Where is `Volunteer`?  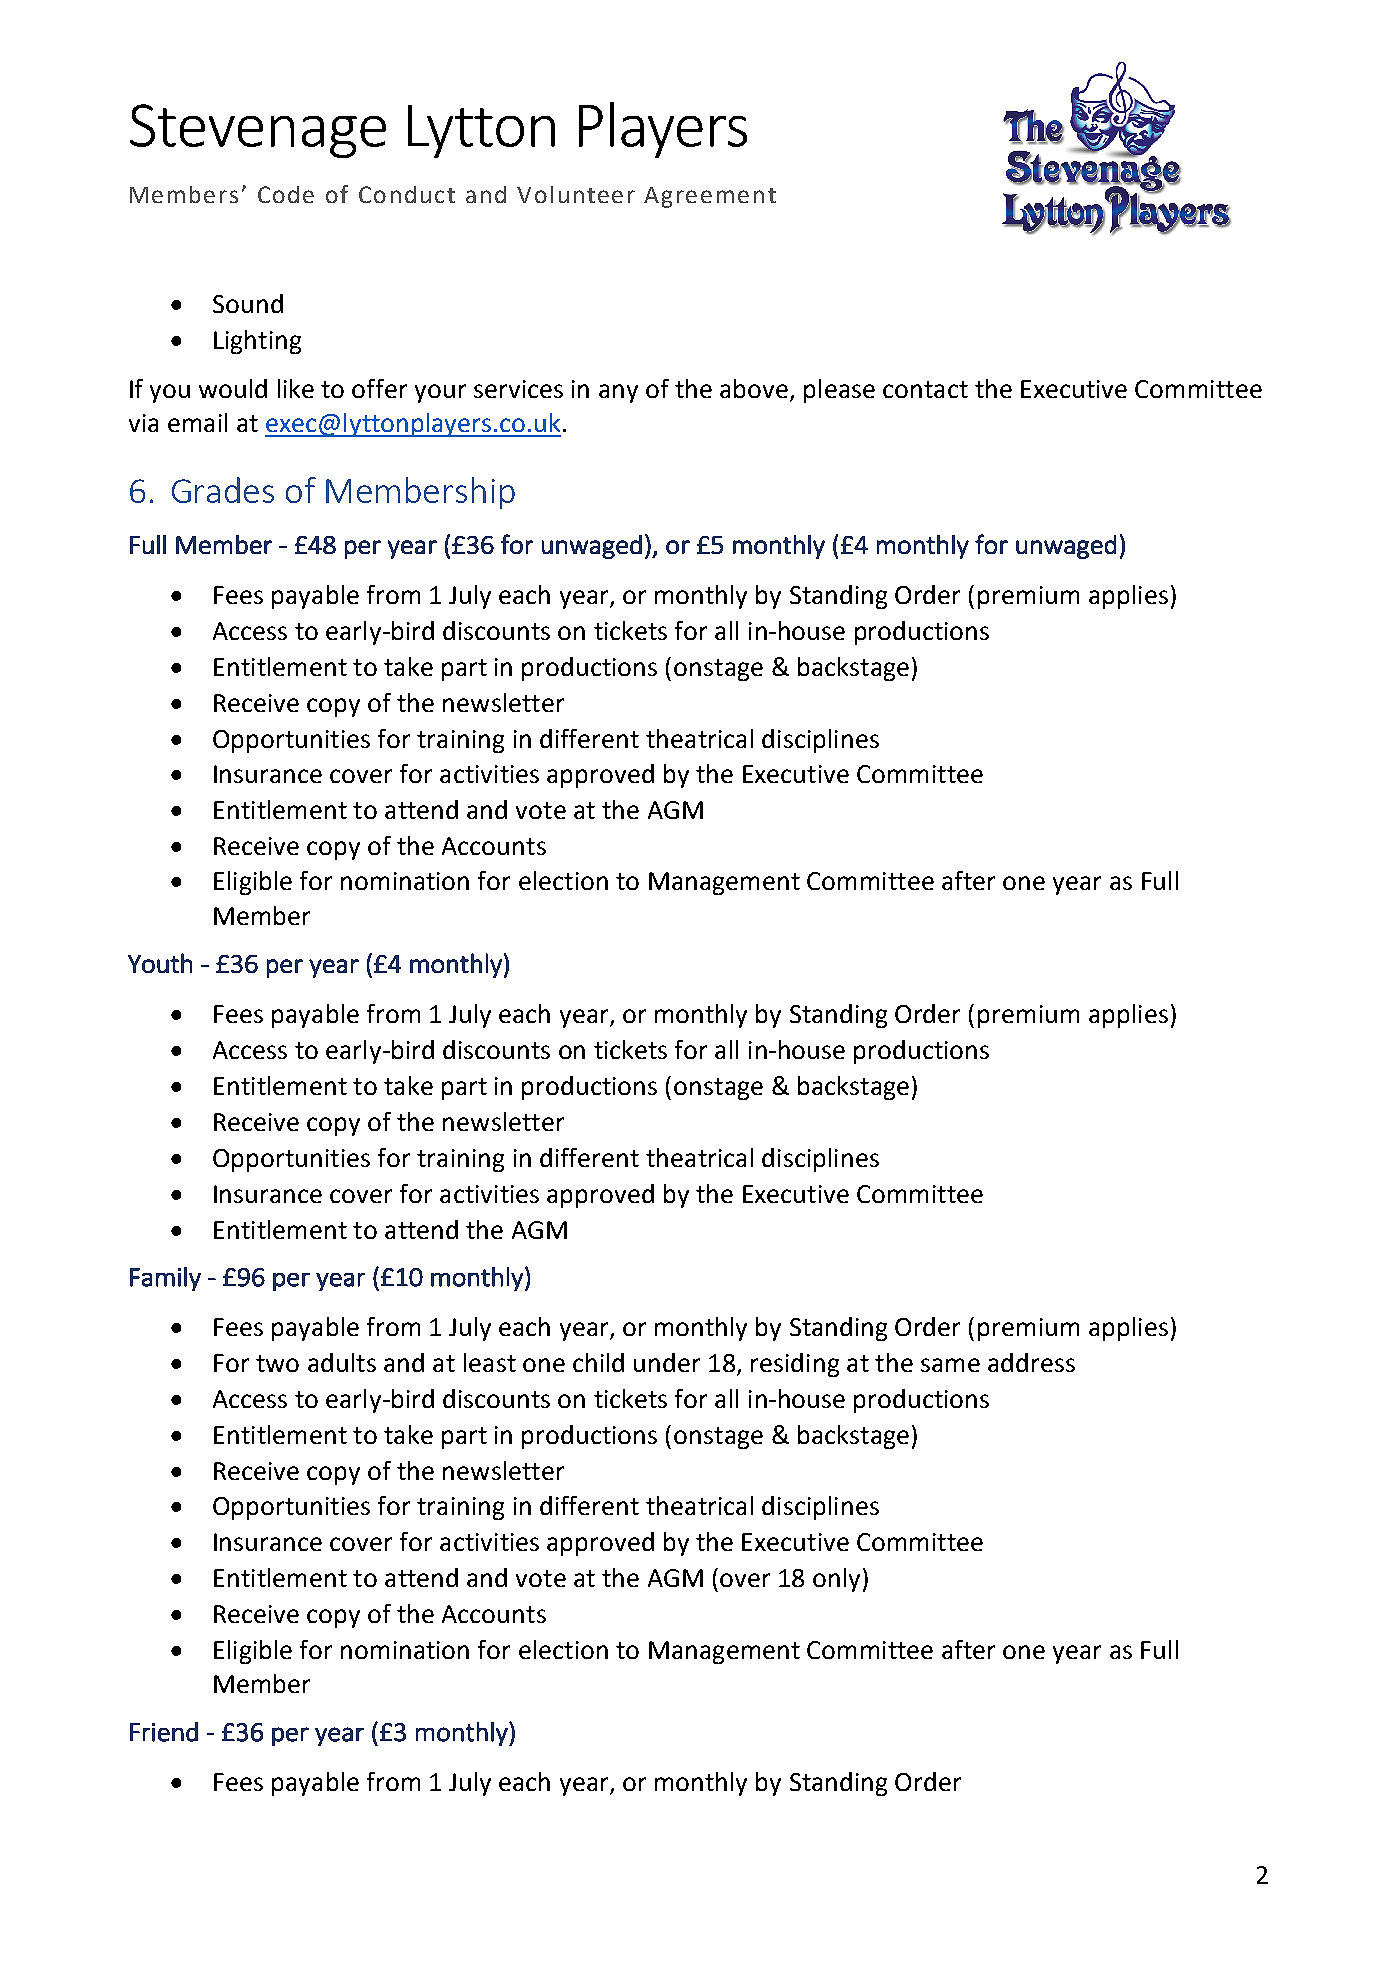 Volunteer is located at coordinates (576, 194).
